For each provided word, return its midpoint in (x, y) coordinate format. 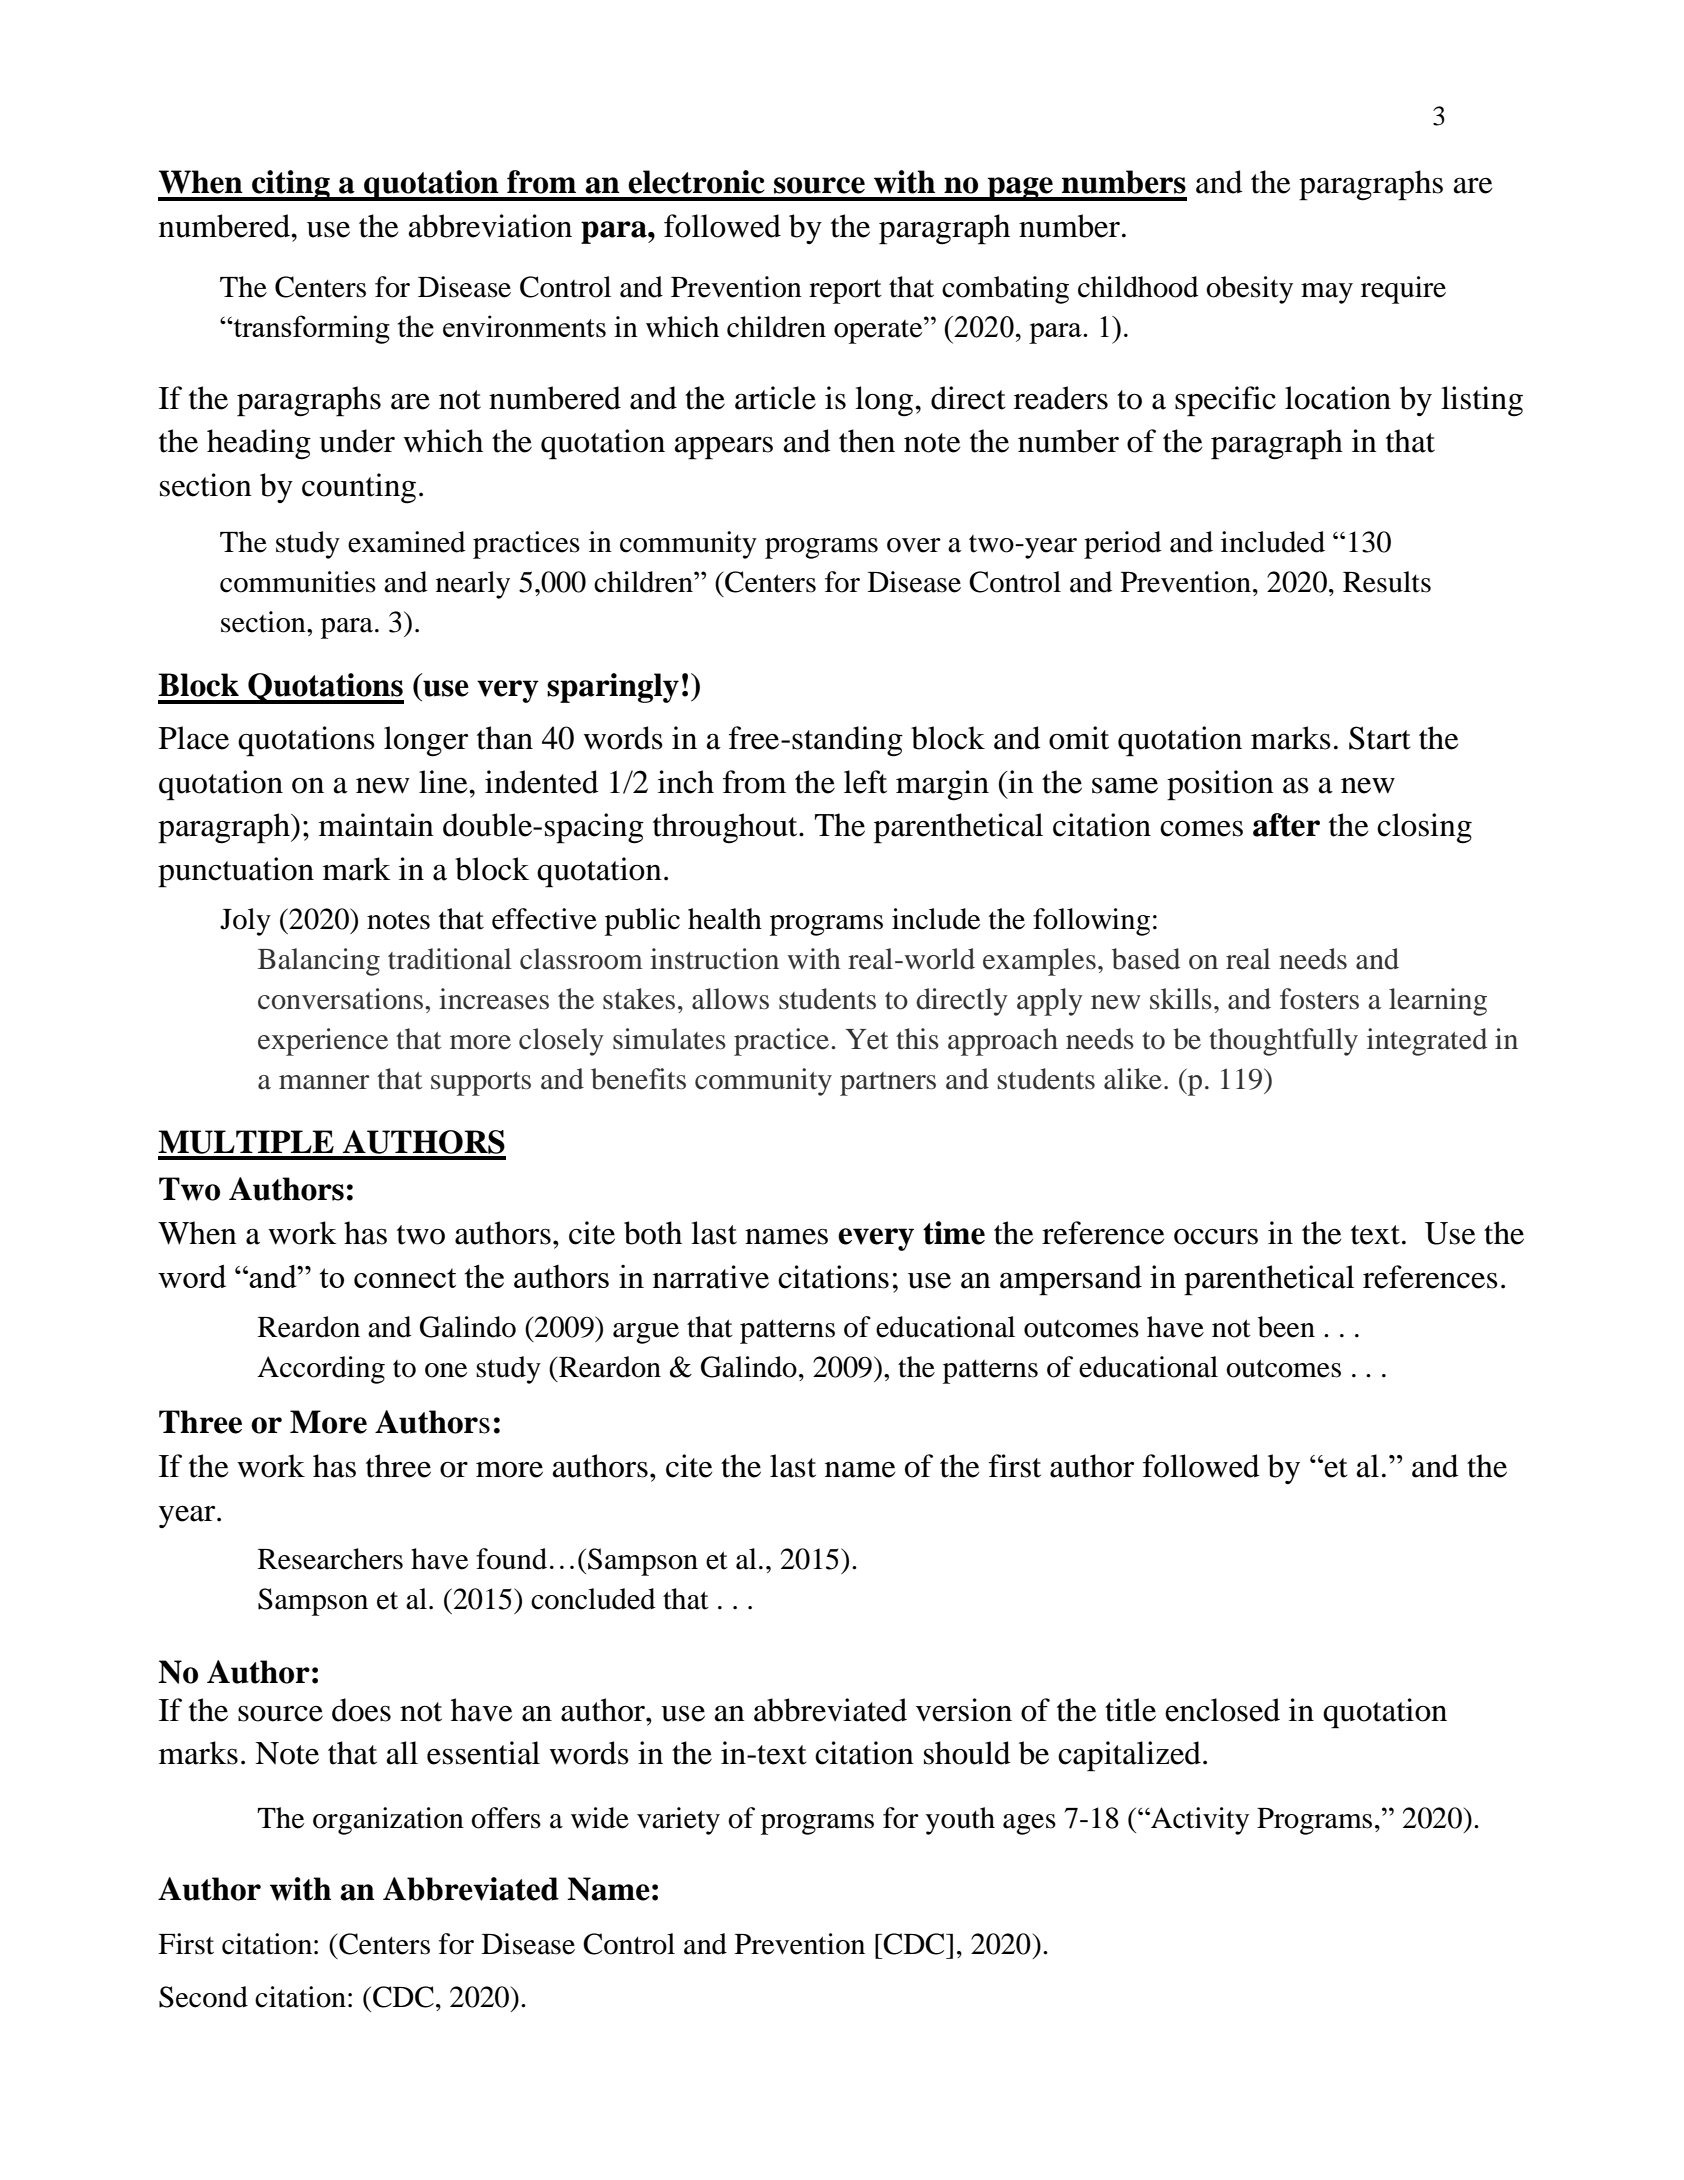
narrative (711, 1277)
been (1286, 1327)
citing (291, 185)
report (845, 291)
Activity (1199, 1821)
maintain (376, 825)
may (1327, 293)
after (1286, 825)
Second (203, 1997)
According (321, 1370)
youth (960, 1821)
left (865, 782)
